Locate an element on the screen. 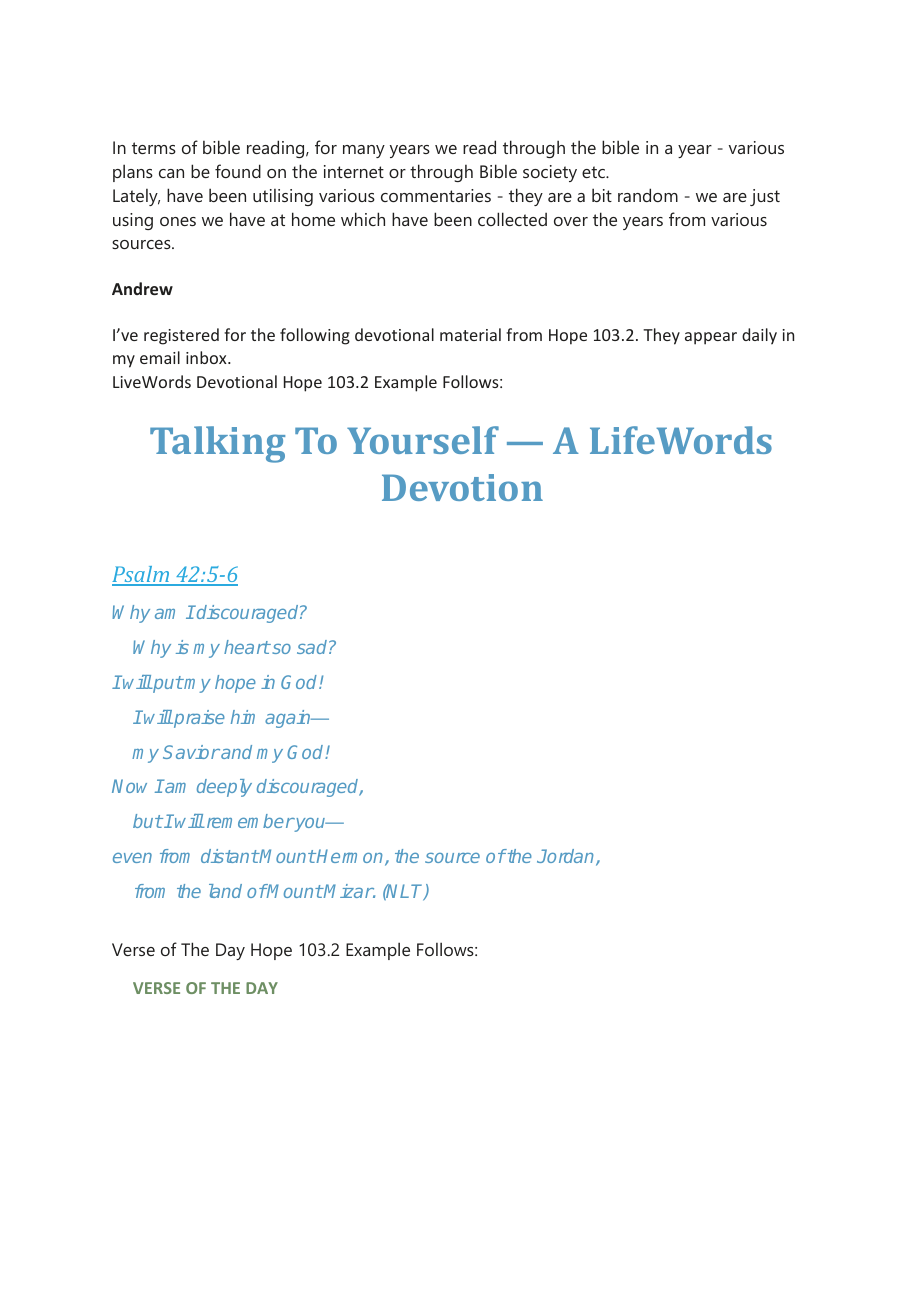  random is located at coordinates (648, 195).
